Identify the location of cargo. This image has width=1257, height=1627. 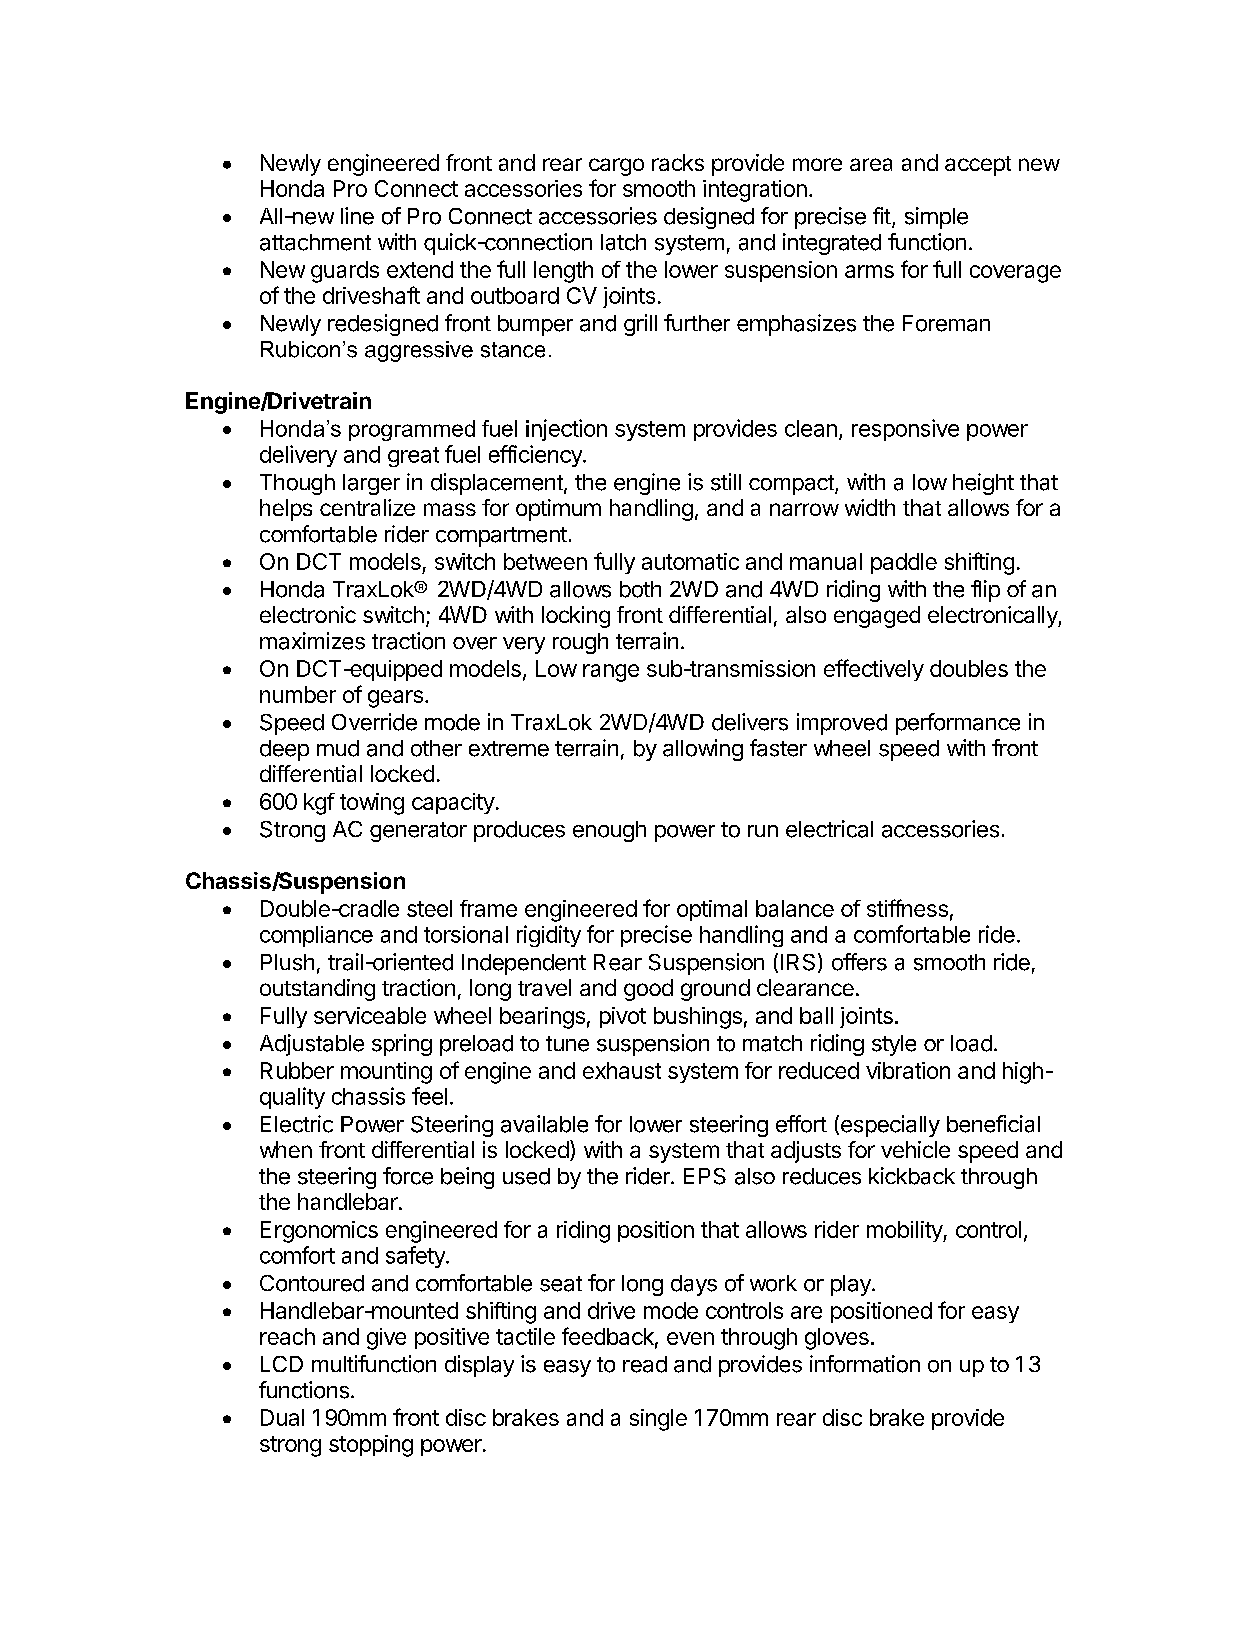
(616, 167).
